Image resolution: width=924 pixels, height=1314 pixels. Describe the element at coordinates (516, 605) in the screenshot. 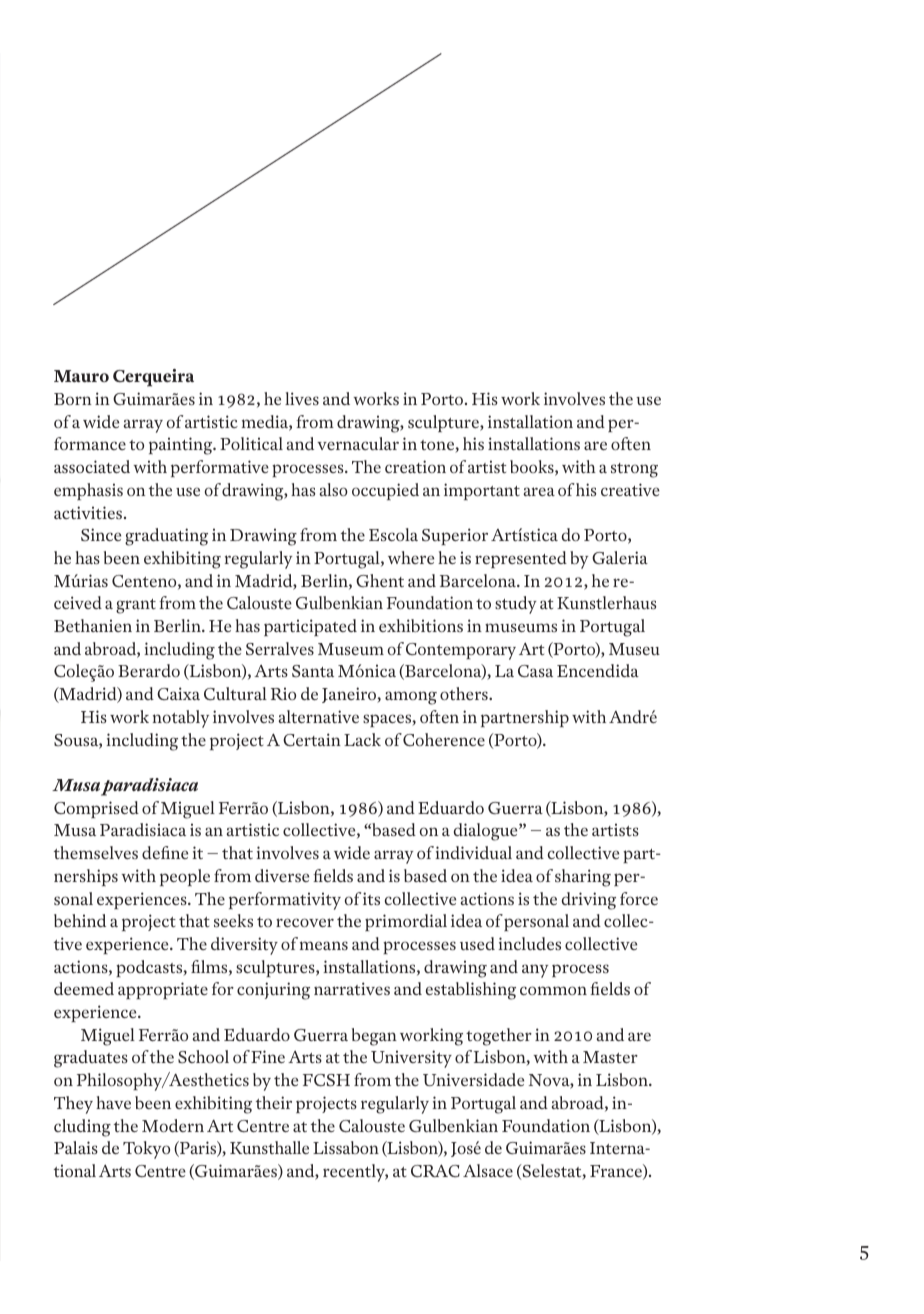

I see `study` at that location.
